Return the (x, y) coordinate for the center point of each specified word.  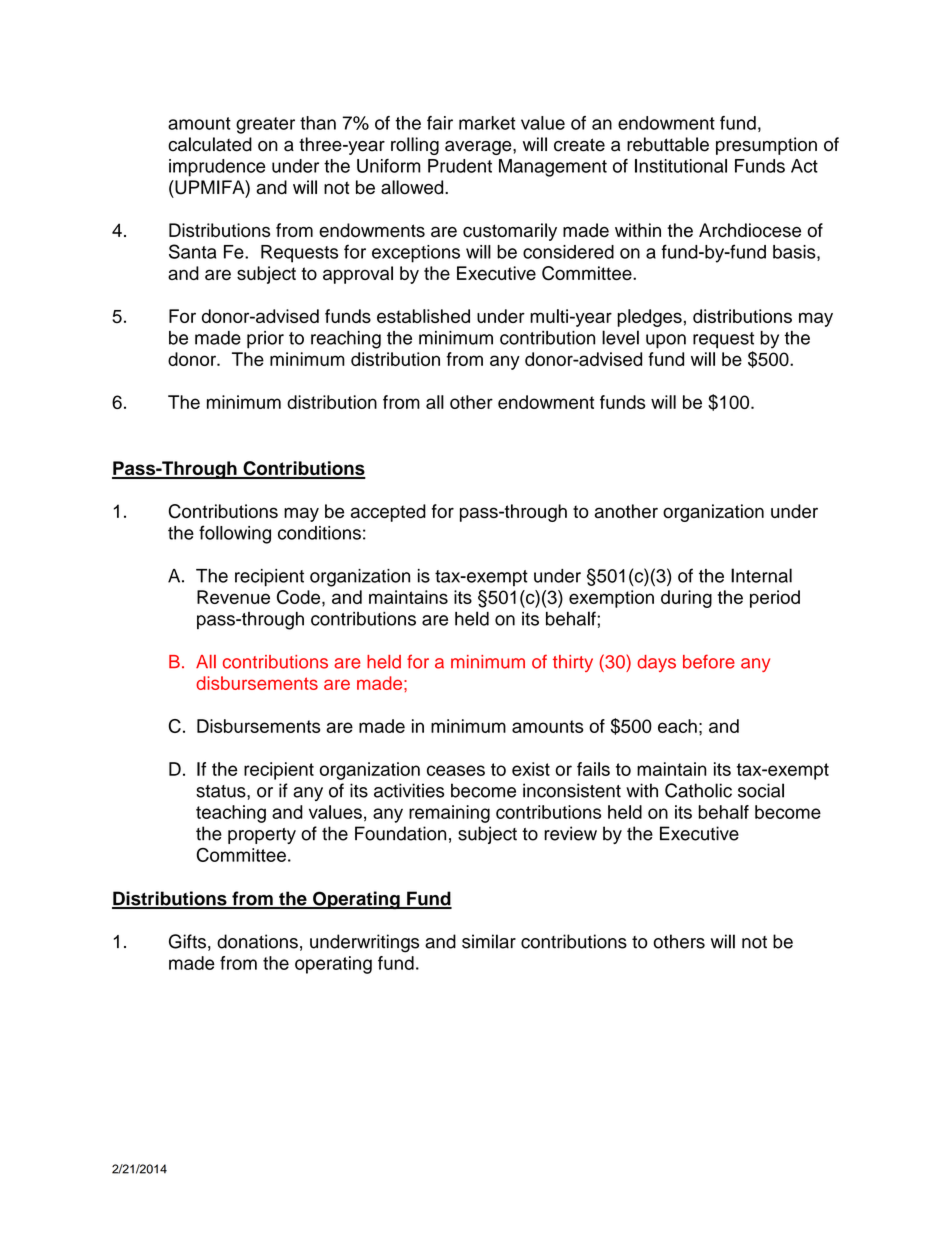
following (235, 534)
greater (265, 125)
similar (489, 941)
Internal (761, 575)
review (570, 833)
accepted (388, 513)
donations (257, 941)
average (479, 148)
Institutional (681, 166)
